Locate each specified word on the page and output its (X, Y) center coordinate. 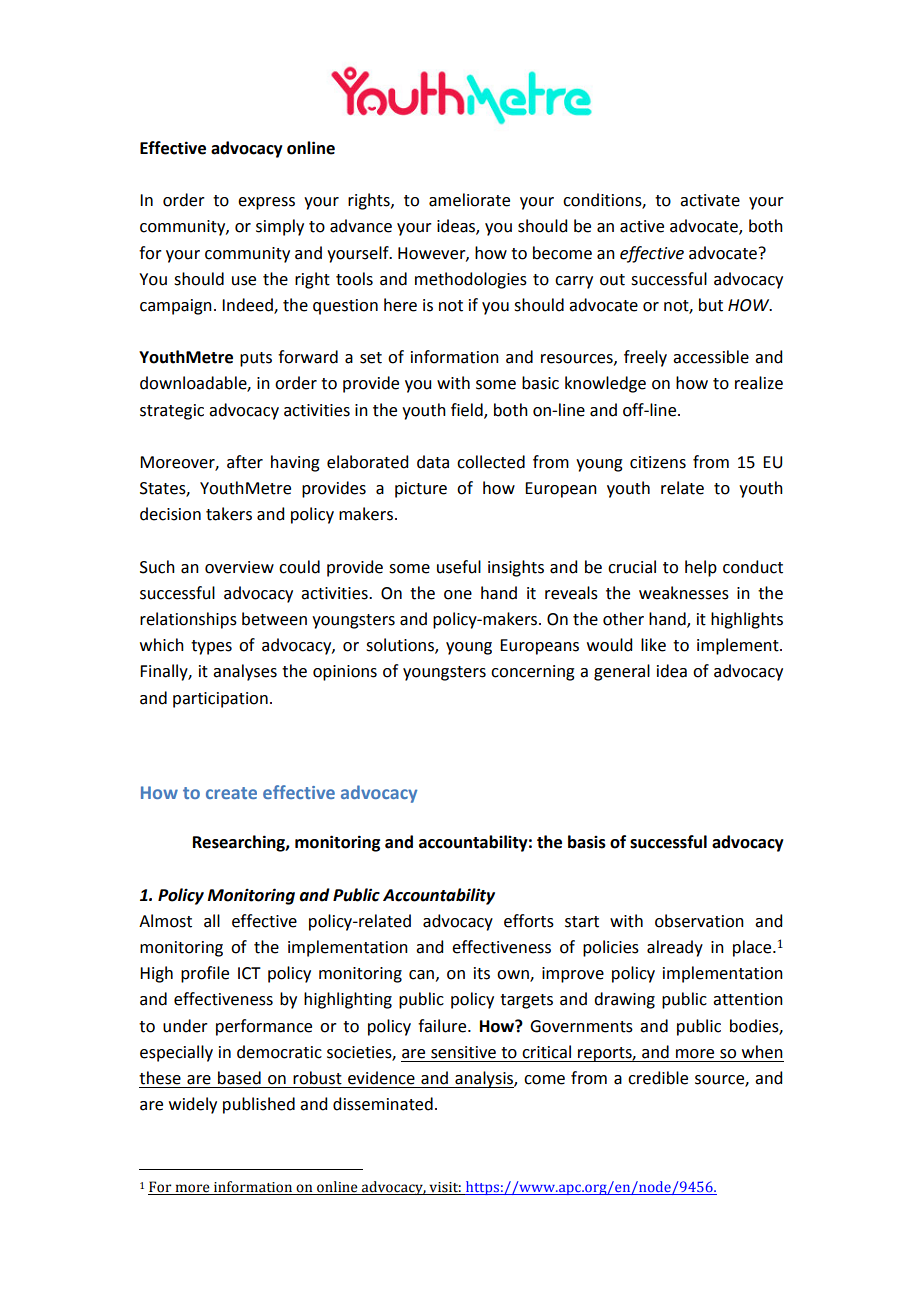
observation (699, 921)
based (239, 1078)
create (231, 793)
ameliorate (469, 200)
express (266, 203)
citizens (658, 462)
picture (421, 490)
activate (710, 200)
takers (229, 514)
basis (587, 842)
